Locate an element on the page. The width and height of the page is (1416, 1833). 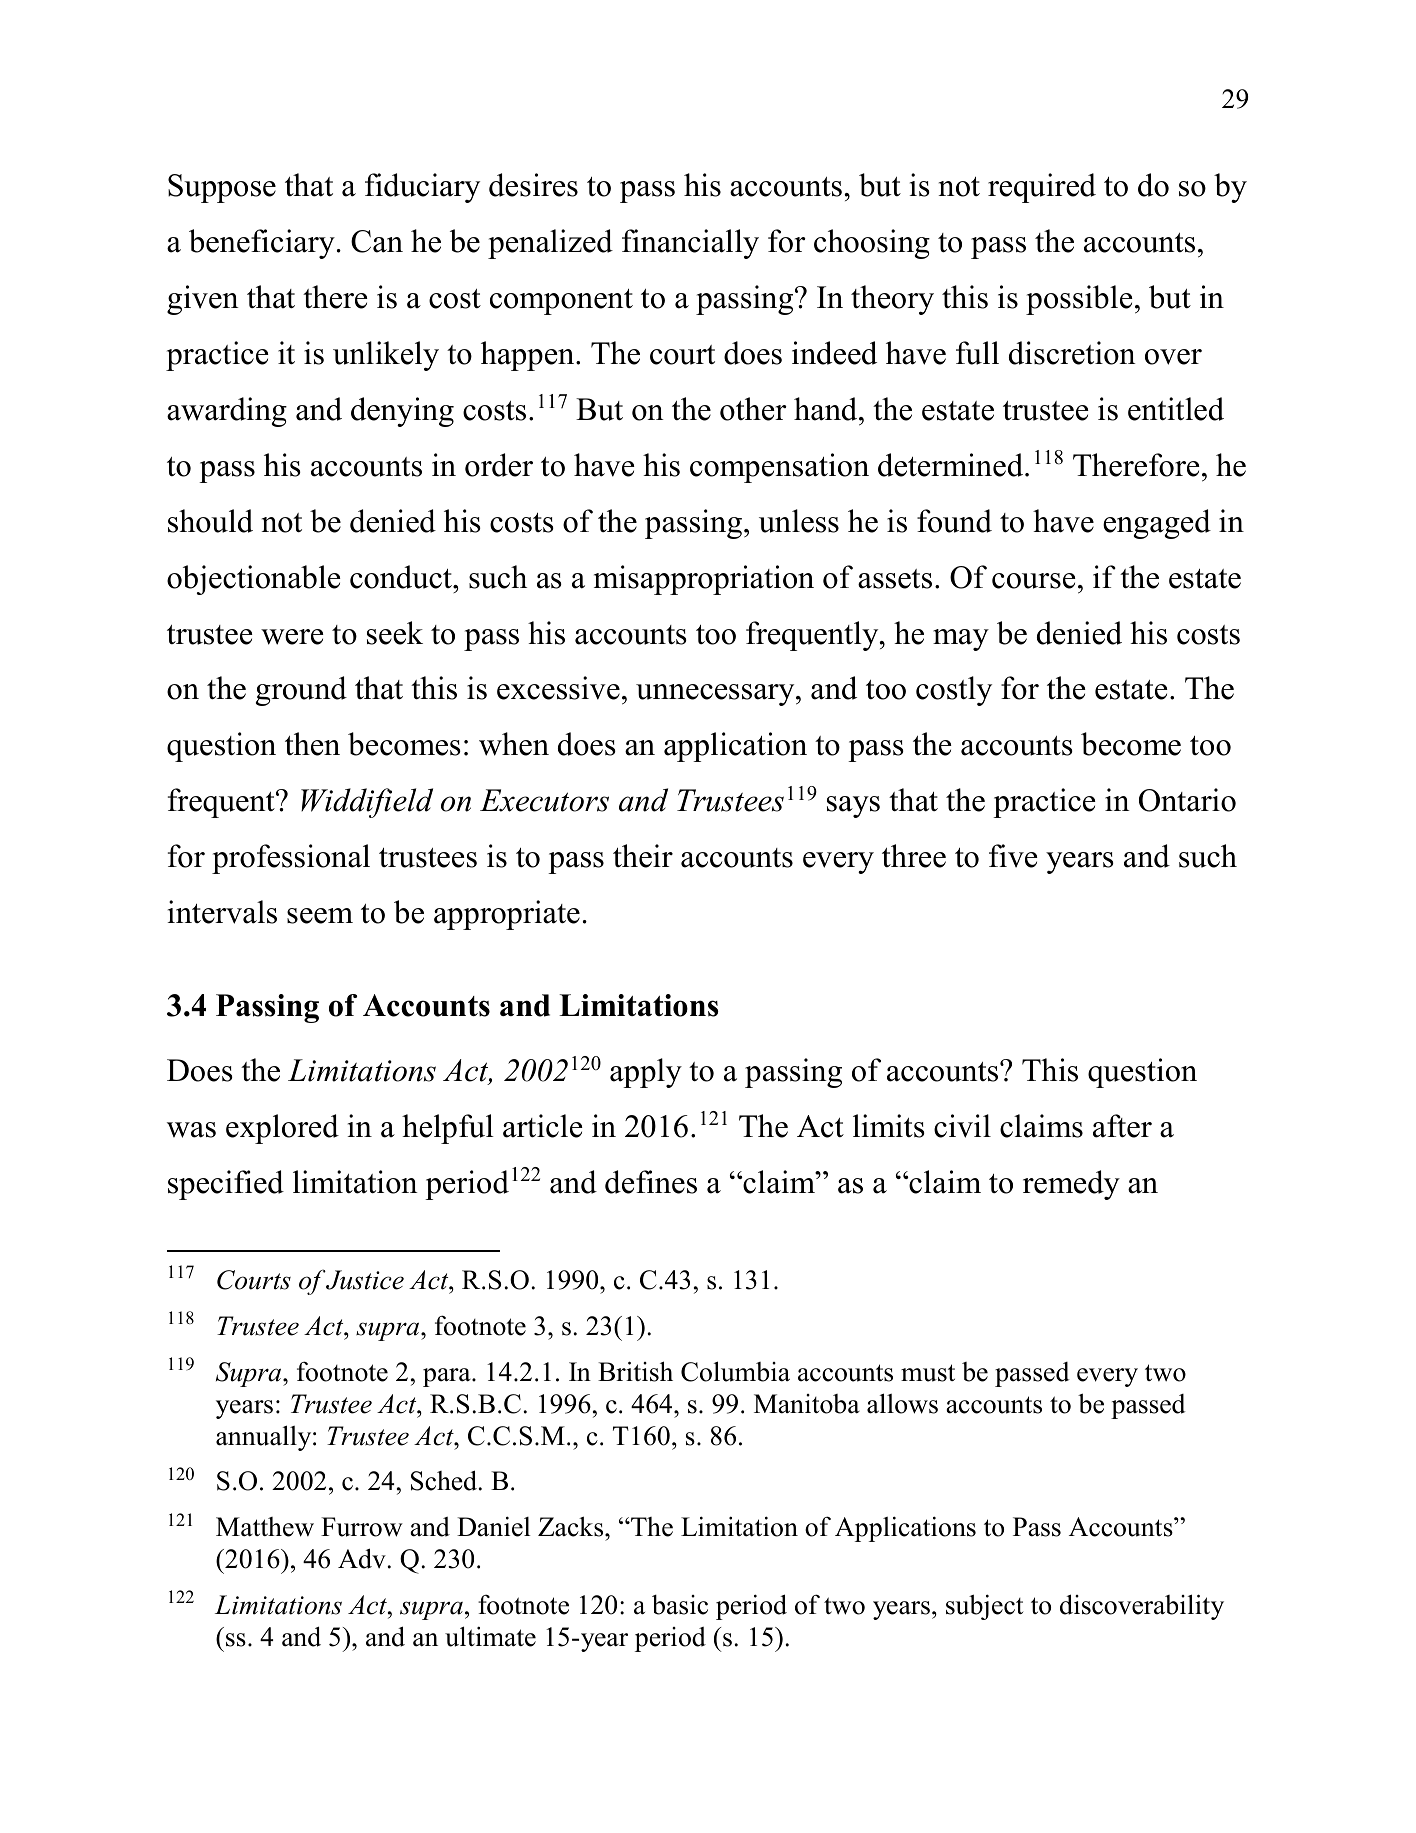
required is located at coordinates (1042, 188).
